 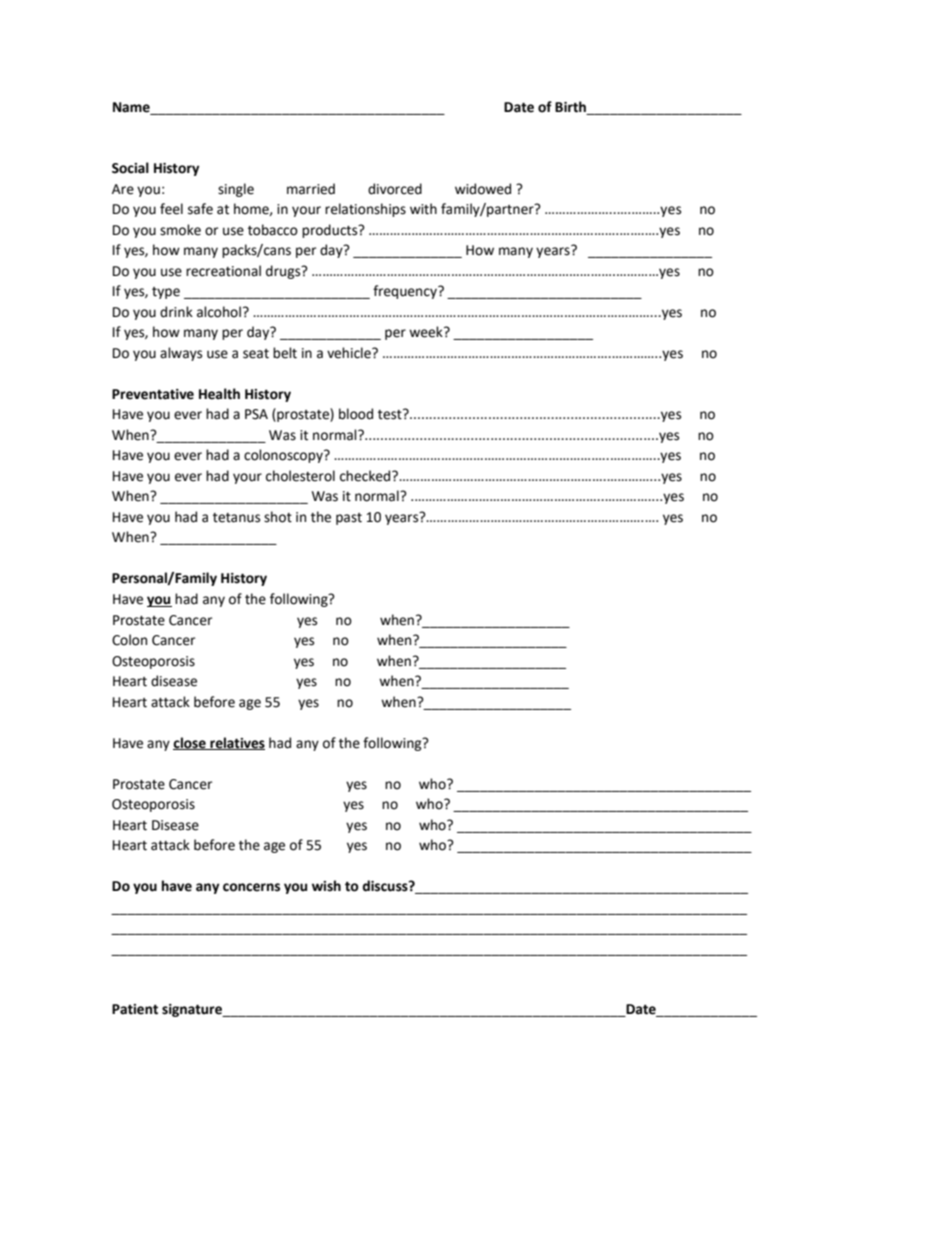 I want to click on relatives, so click(x=236, y=743).
